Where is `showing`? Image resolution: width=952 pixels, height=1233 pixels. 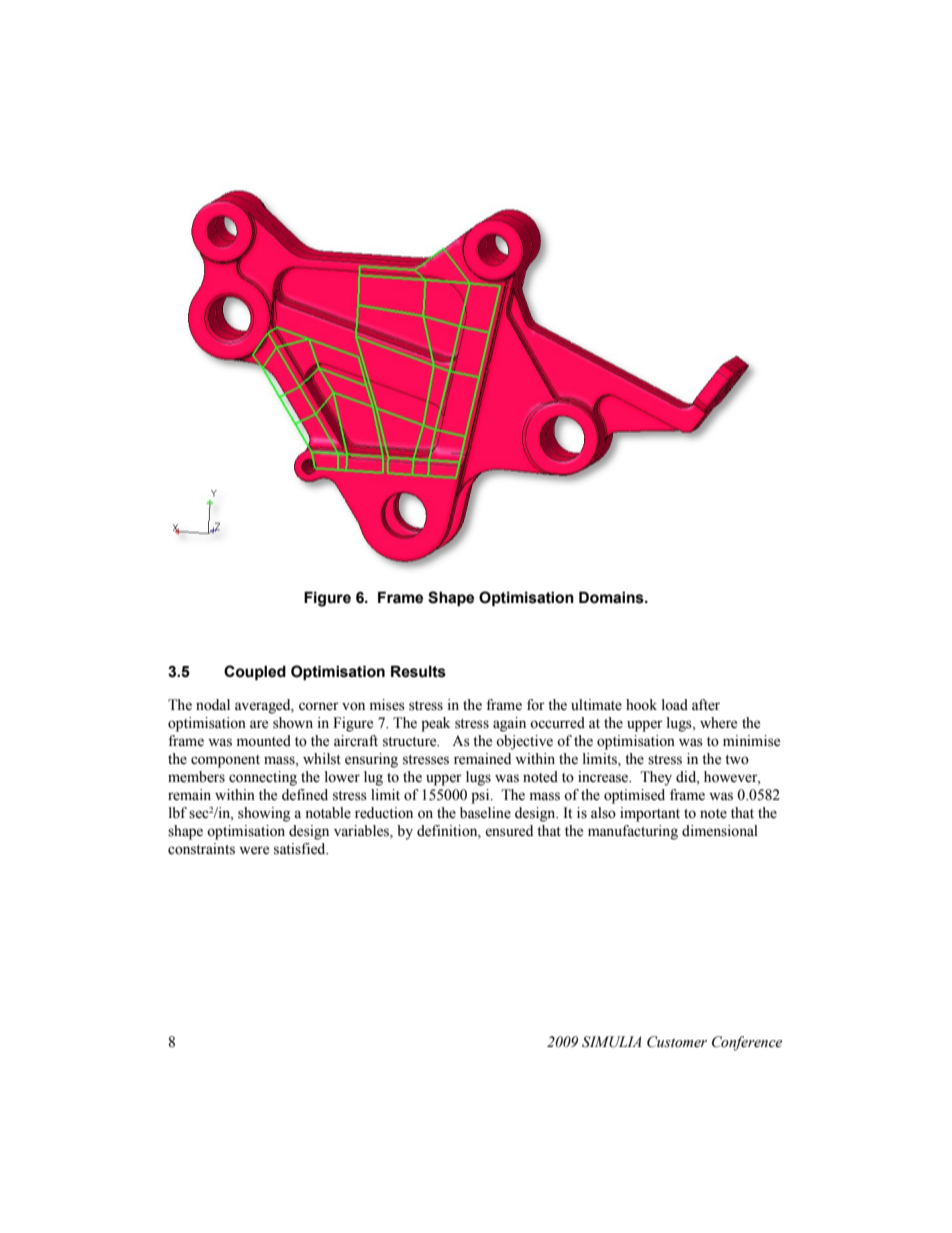 showing is located at coordinates (264, 814).
